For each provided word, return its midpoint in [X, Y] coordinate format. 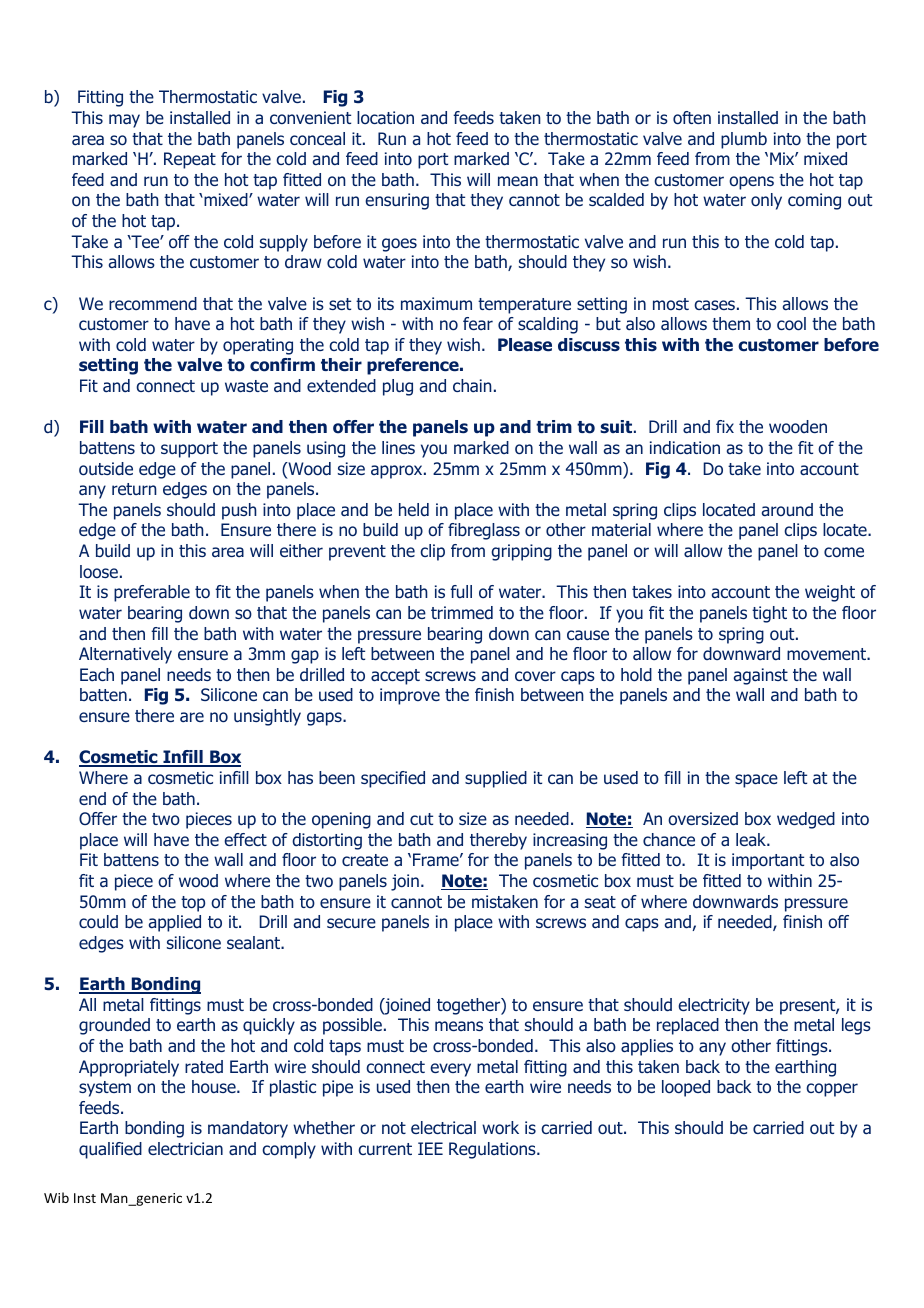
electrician [185, 1148]
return [134, 489]
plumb [744, 140]
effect [245, 839]
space [756, 781]
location [385, 117]
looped [686, 1088]
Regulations [493, 1150]
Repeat [190, 160]
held [414, 509]
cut [421, 819]
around [787, 510]
